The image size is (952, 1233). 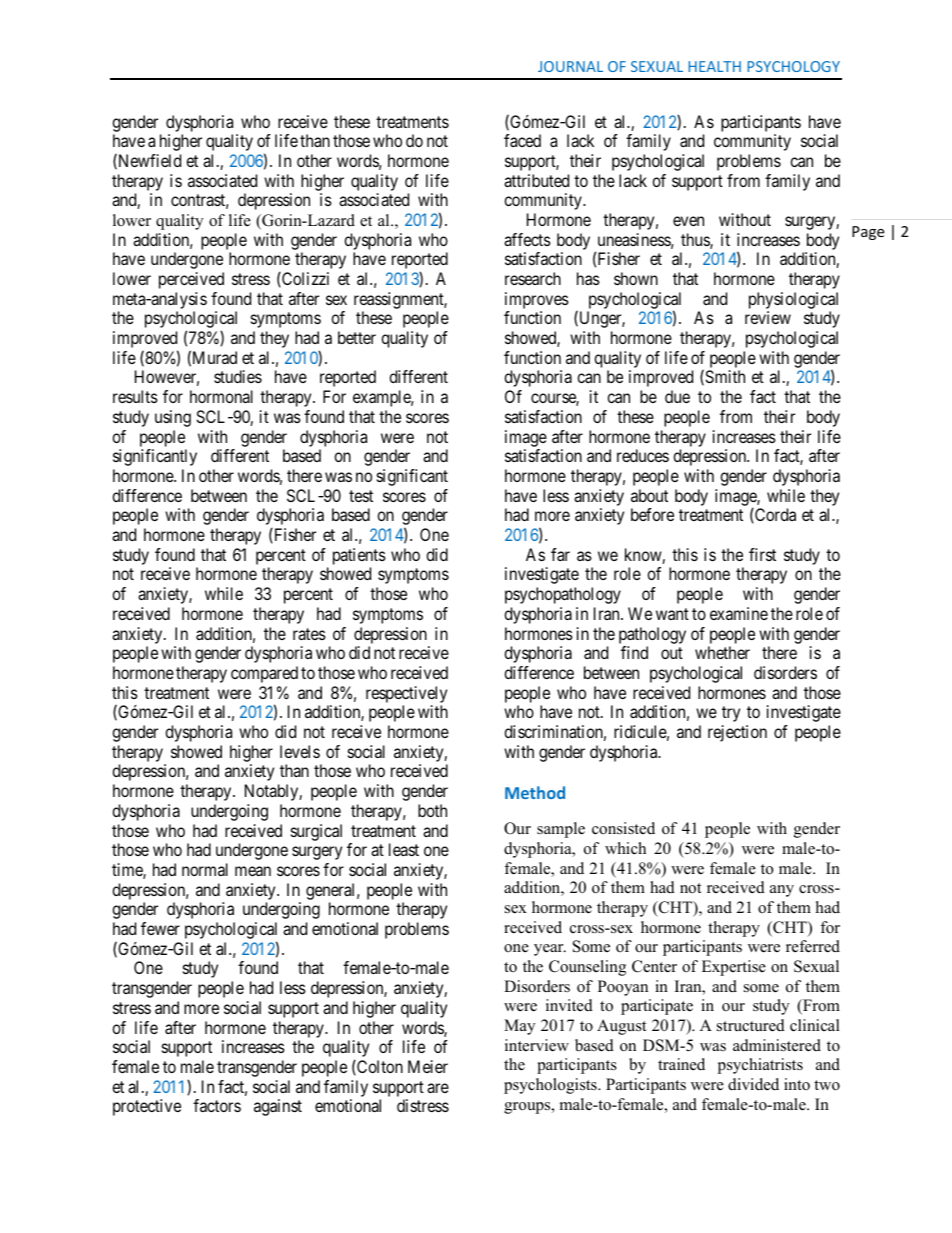 I want to click on psychologists, so click(x=551, y=1086).
